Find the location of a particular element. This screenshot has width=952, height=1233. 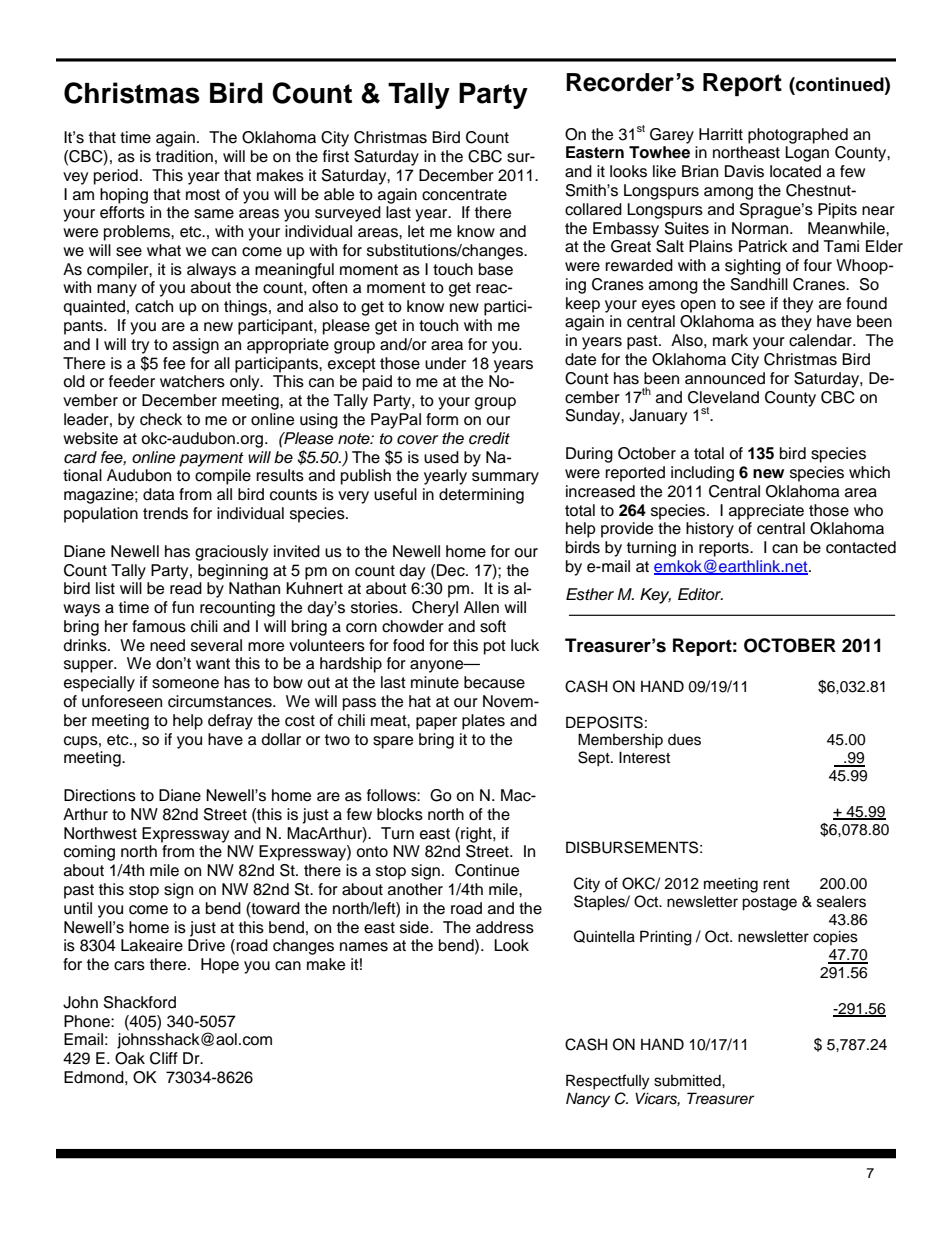

trends is located at coordinates (165, 513).
